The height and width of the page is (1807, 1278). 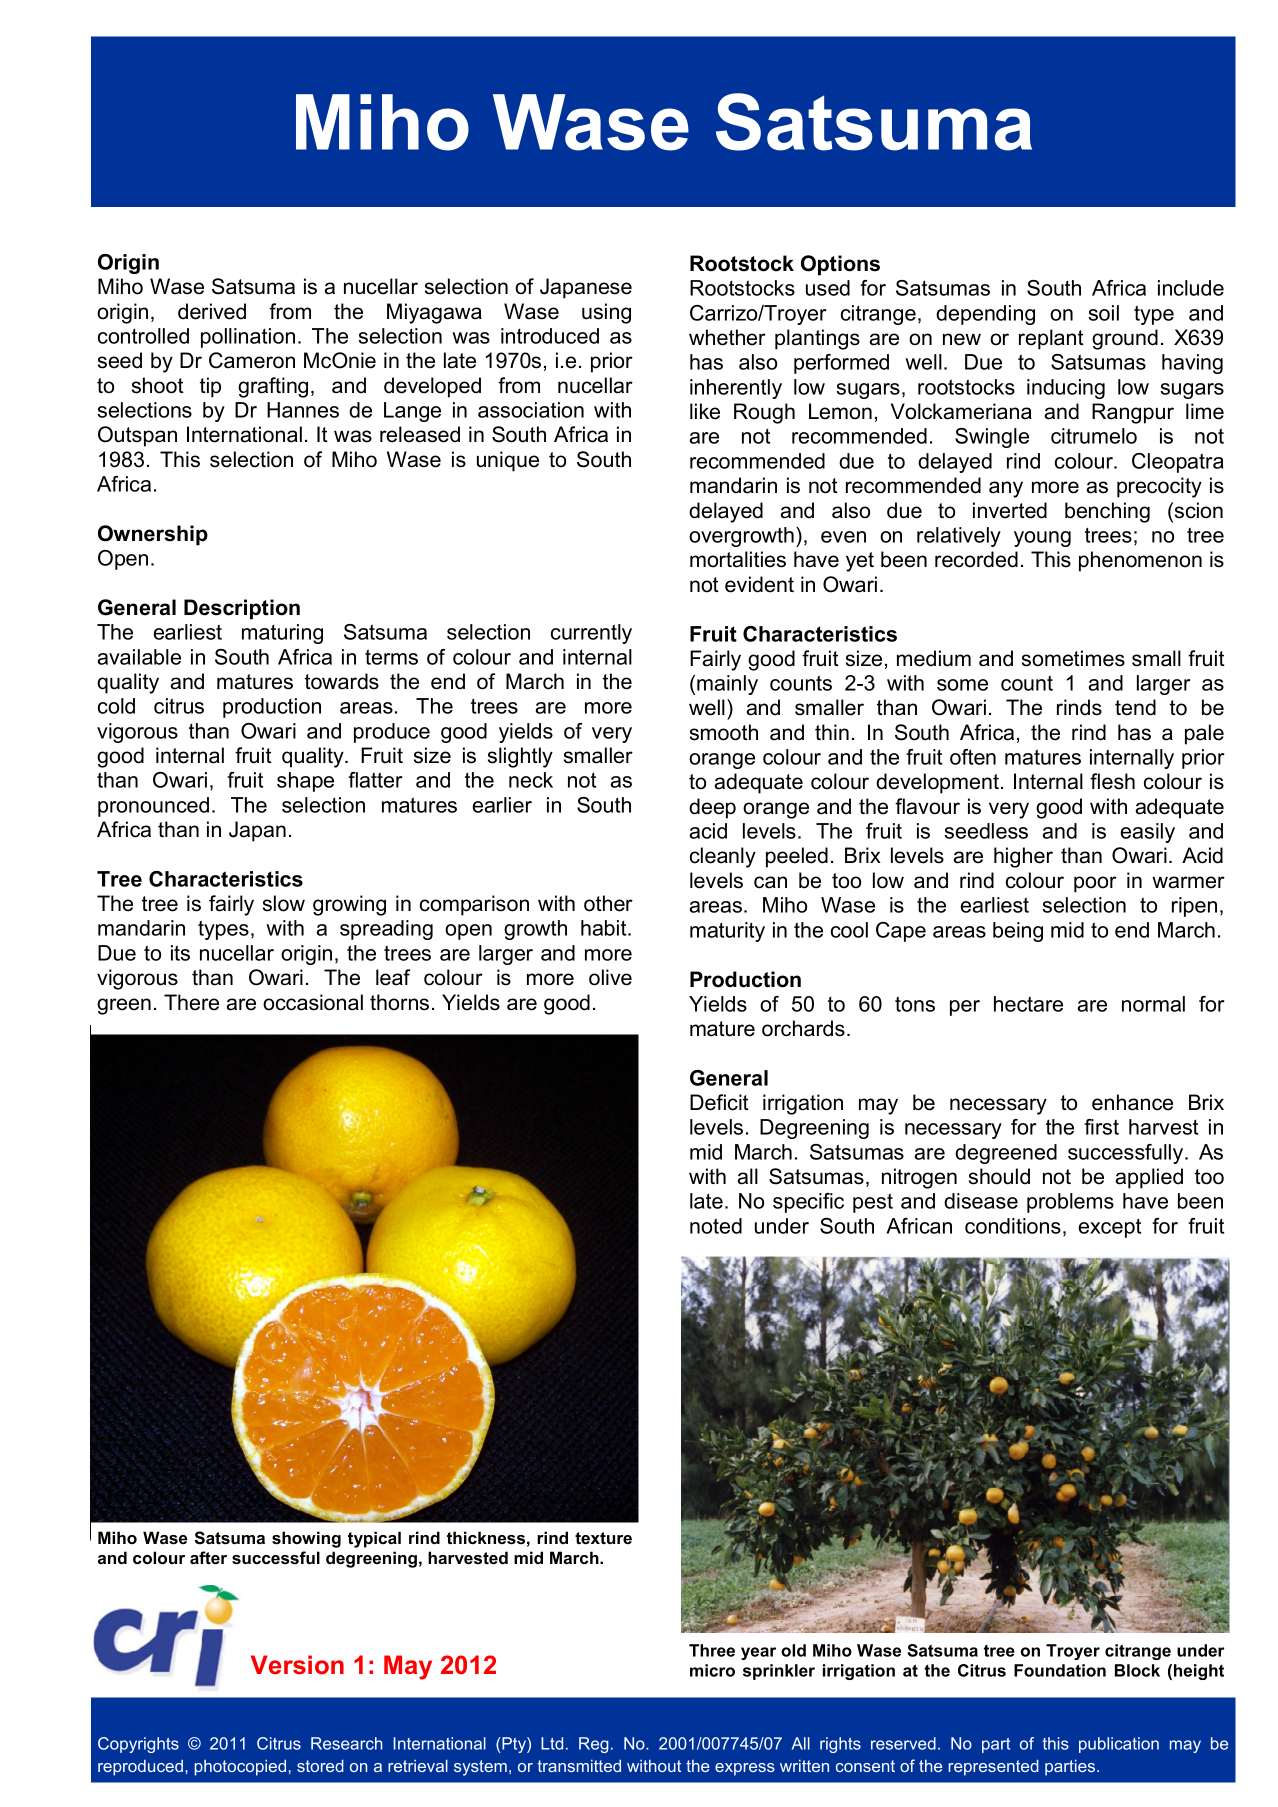 What do you see at coordinates (719, 1102) in the page?
I see `Deficit` at bounding box center [719, 1102].
